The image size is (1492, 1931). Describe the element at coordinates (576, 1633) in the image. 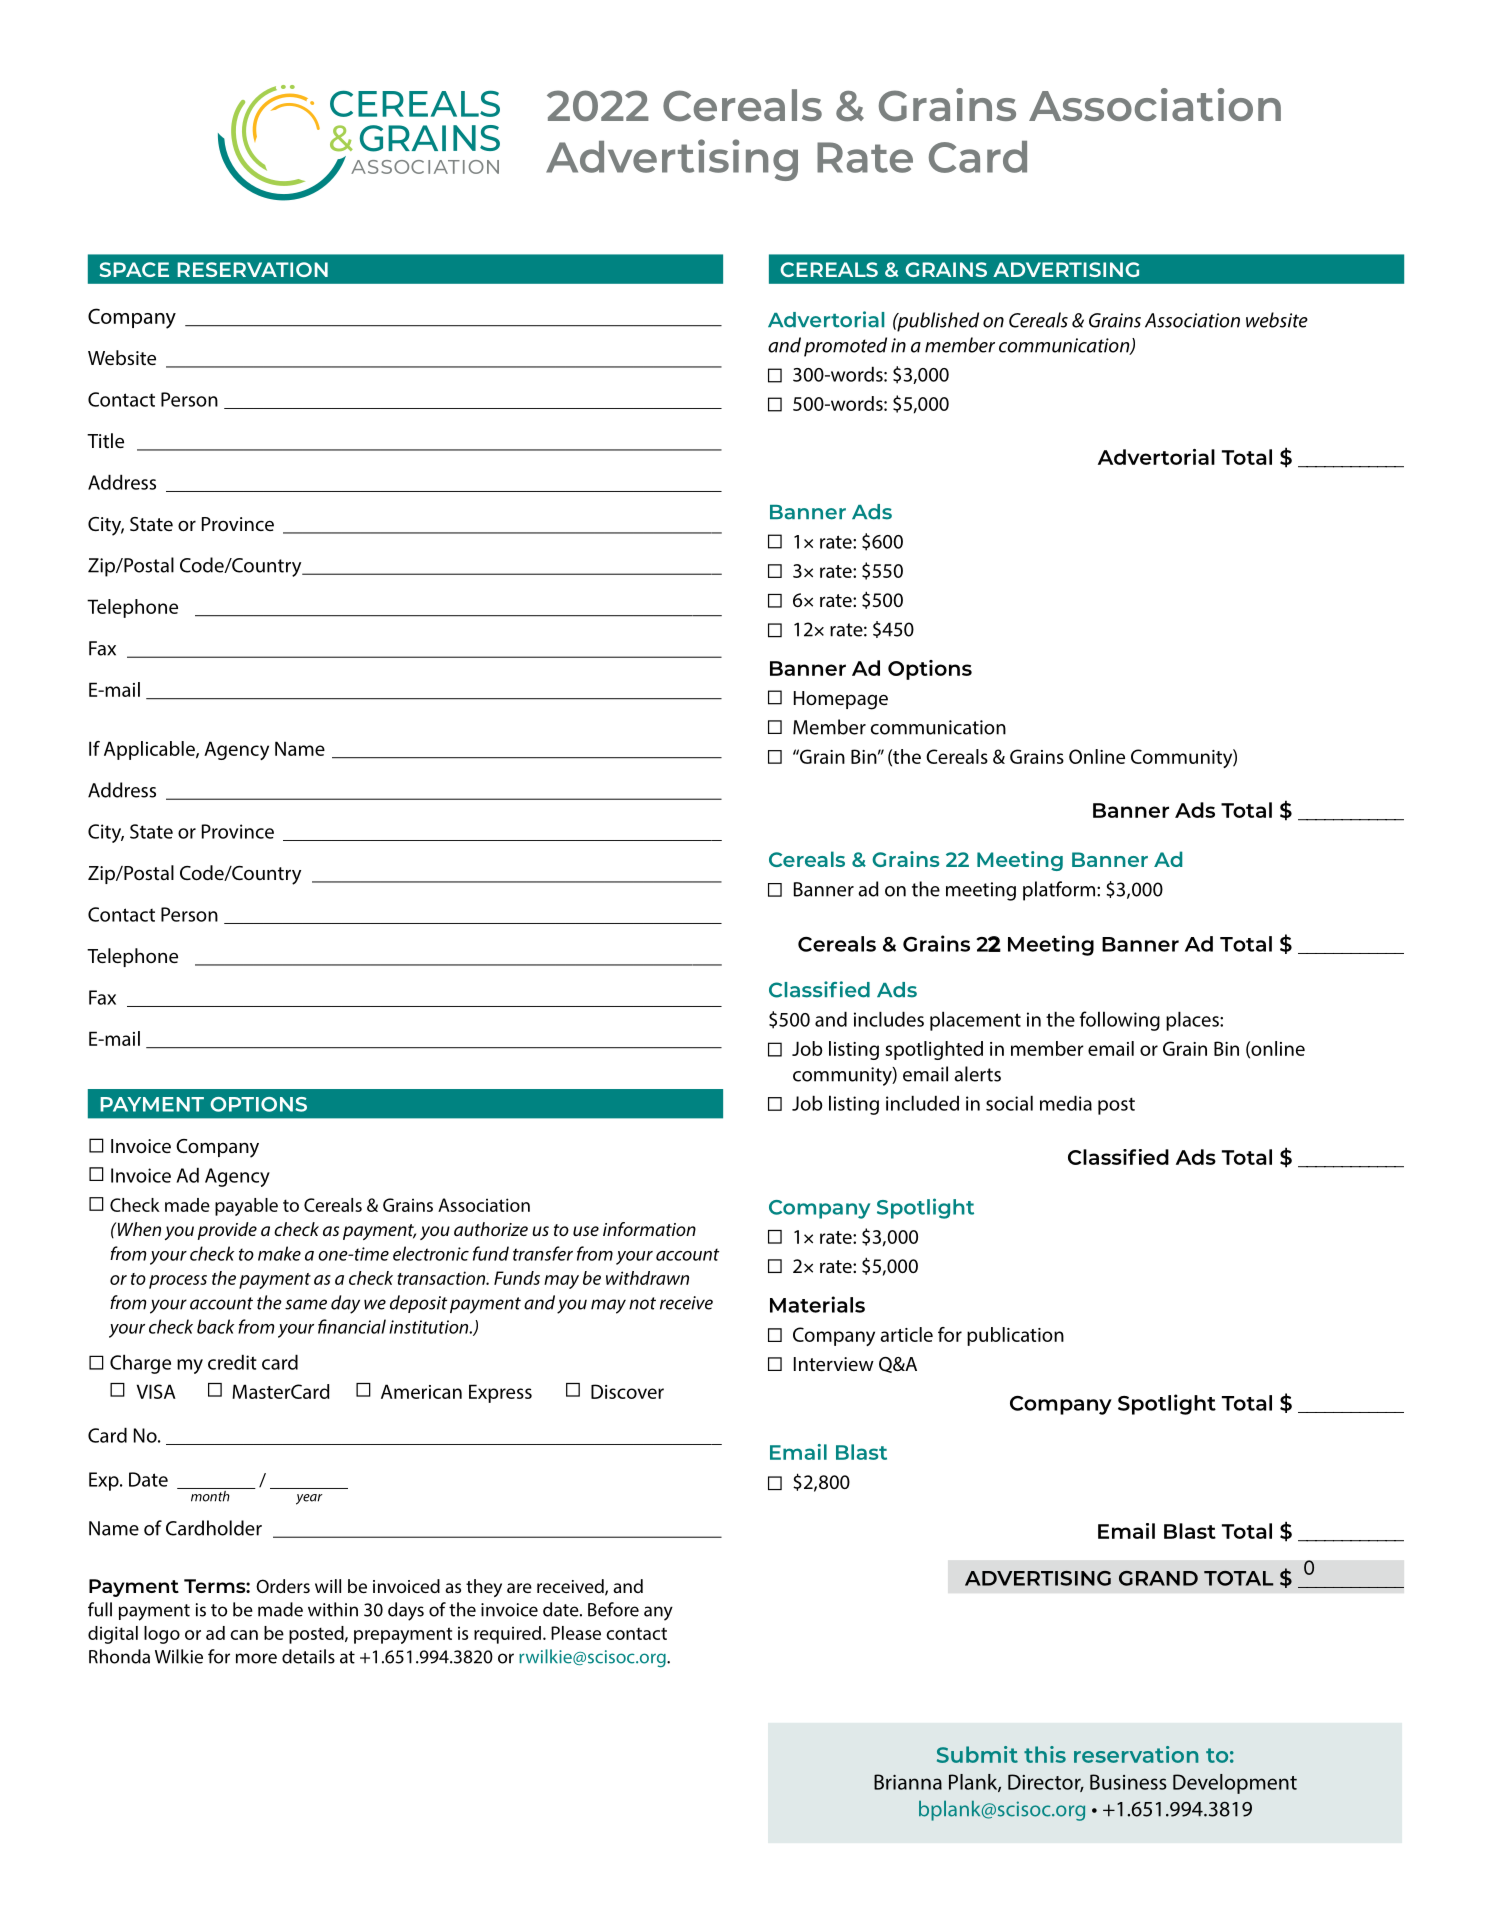

I see `Please` at that location.
